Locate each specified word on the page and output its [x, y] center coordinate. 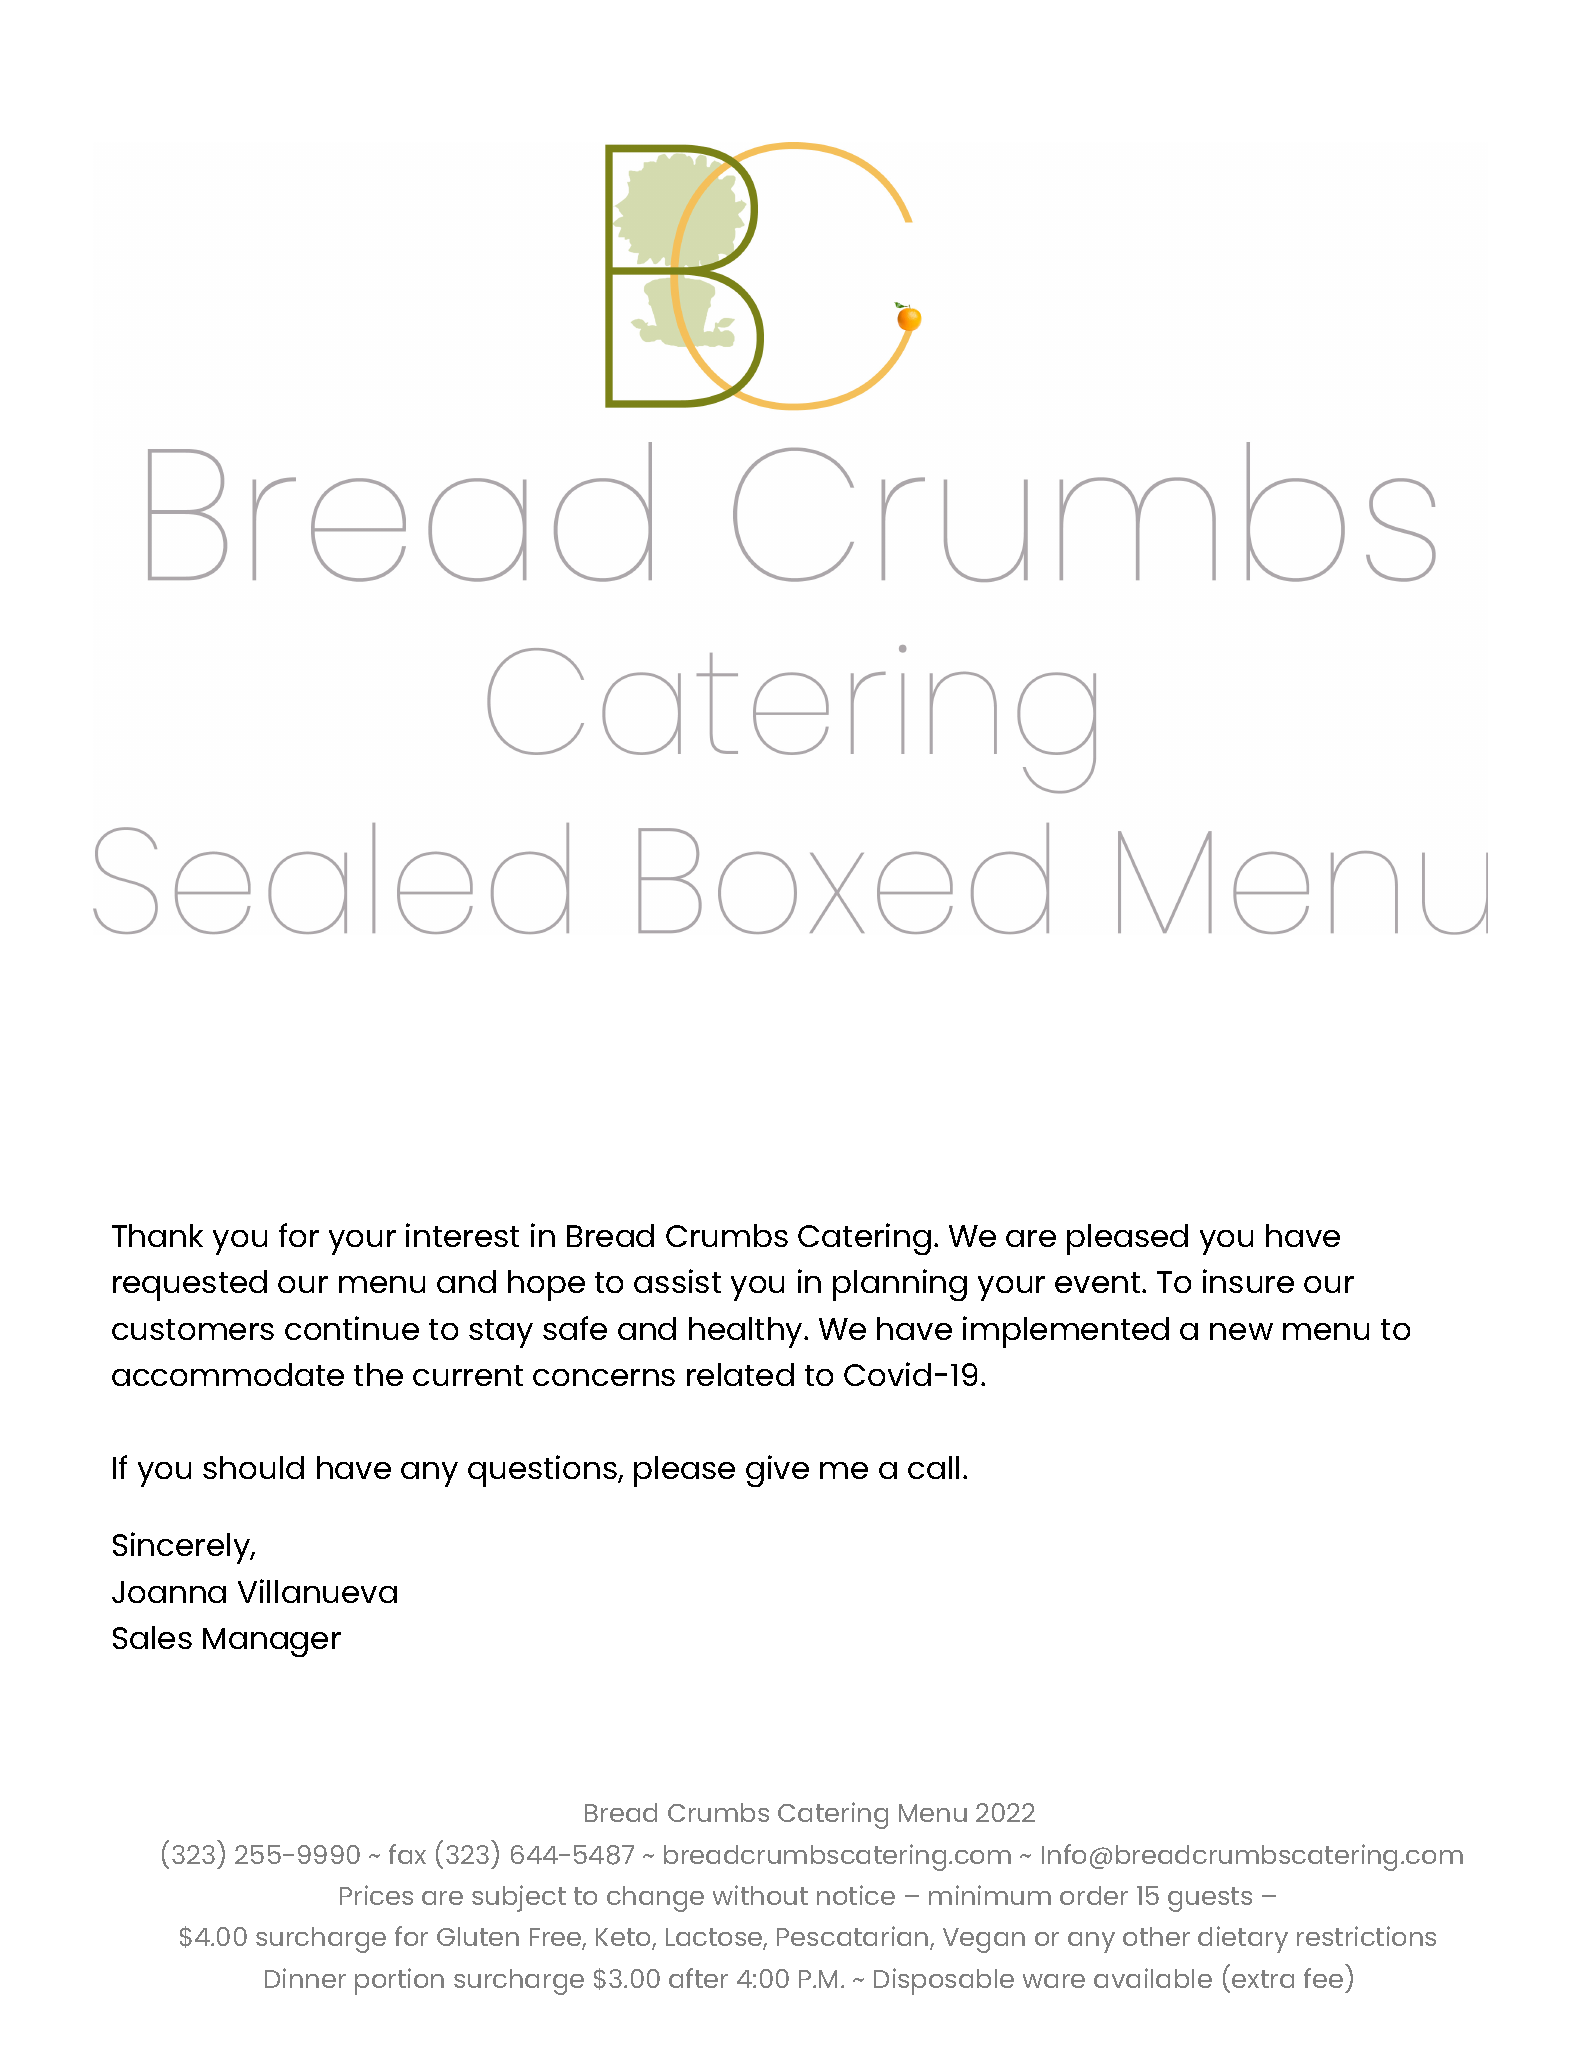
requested [190, 1285]
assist [677, 1281]
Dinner [305, 1978]
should [253, 1467]
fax [407, 1854]
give [777, 1471]
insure [1248, 1281]
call [933, 1467]
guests [1210, 1899]
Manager [272, 1642]
